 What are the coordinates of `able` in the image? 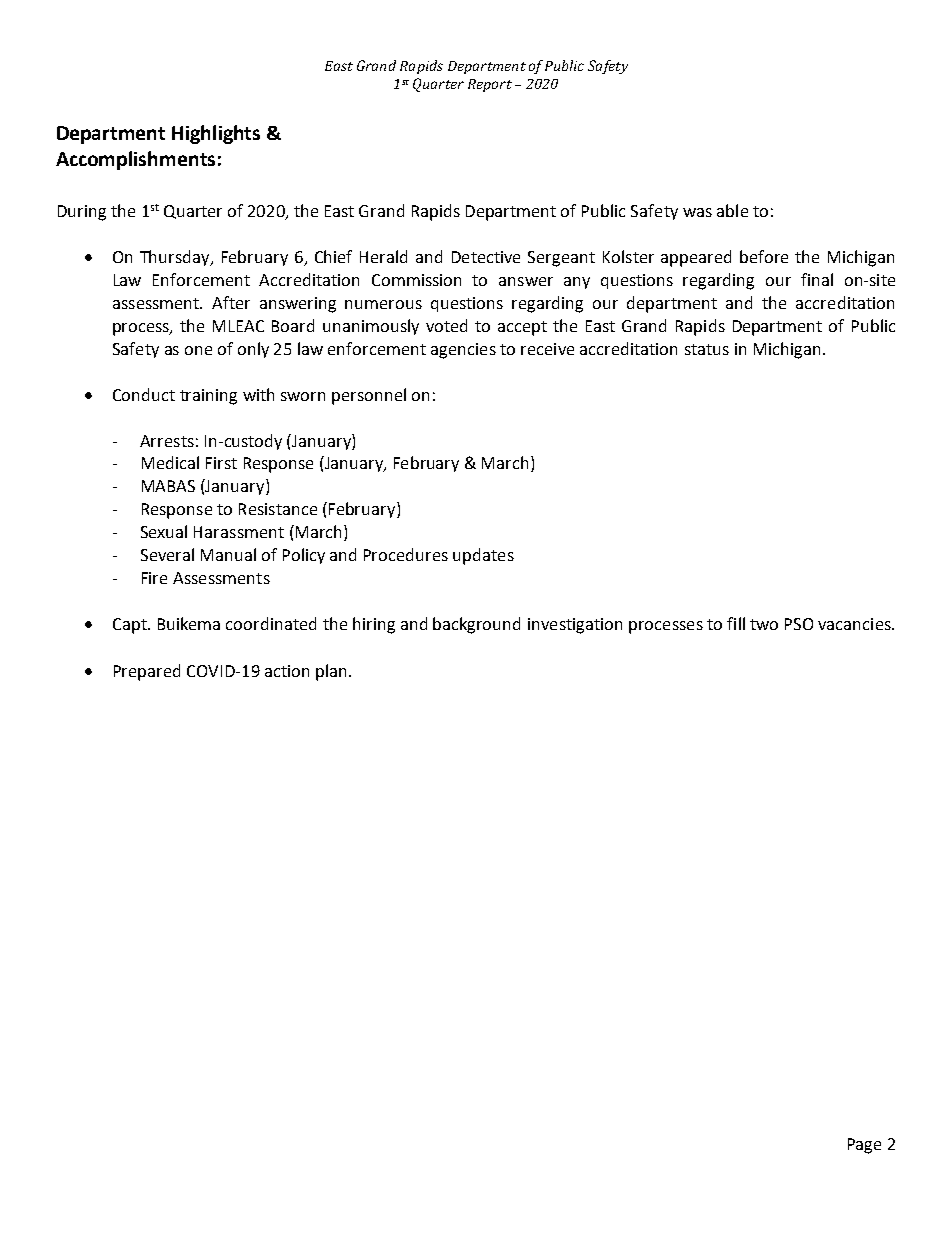 It's located at (732, 210).
